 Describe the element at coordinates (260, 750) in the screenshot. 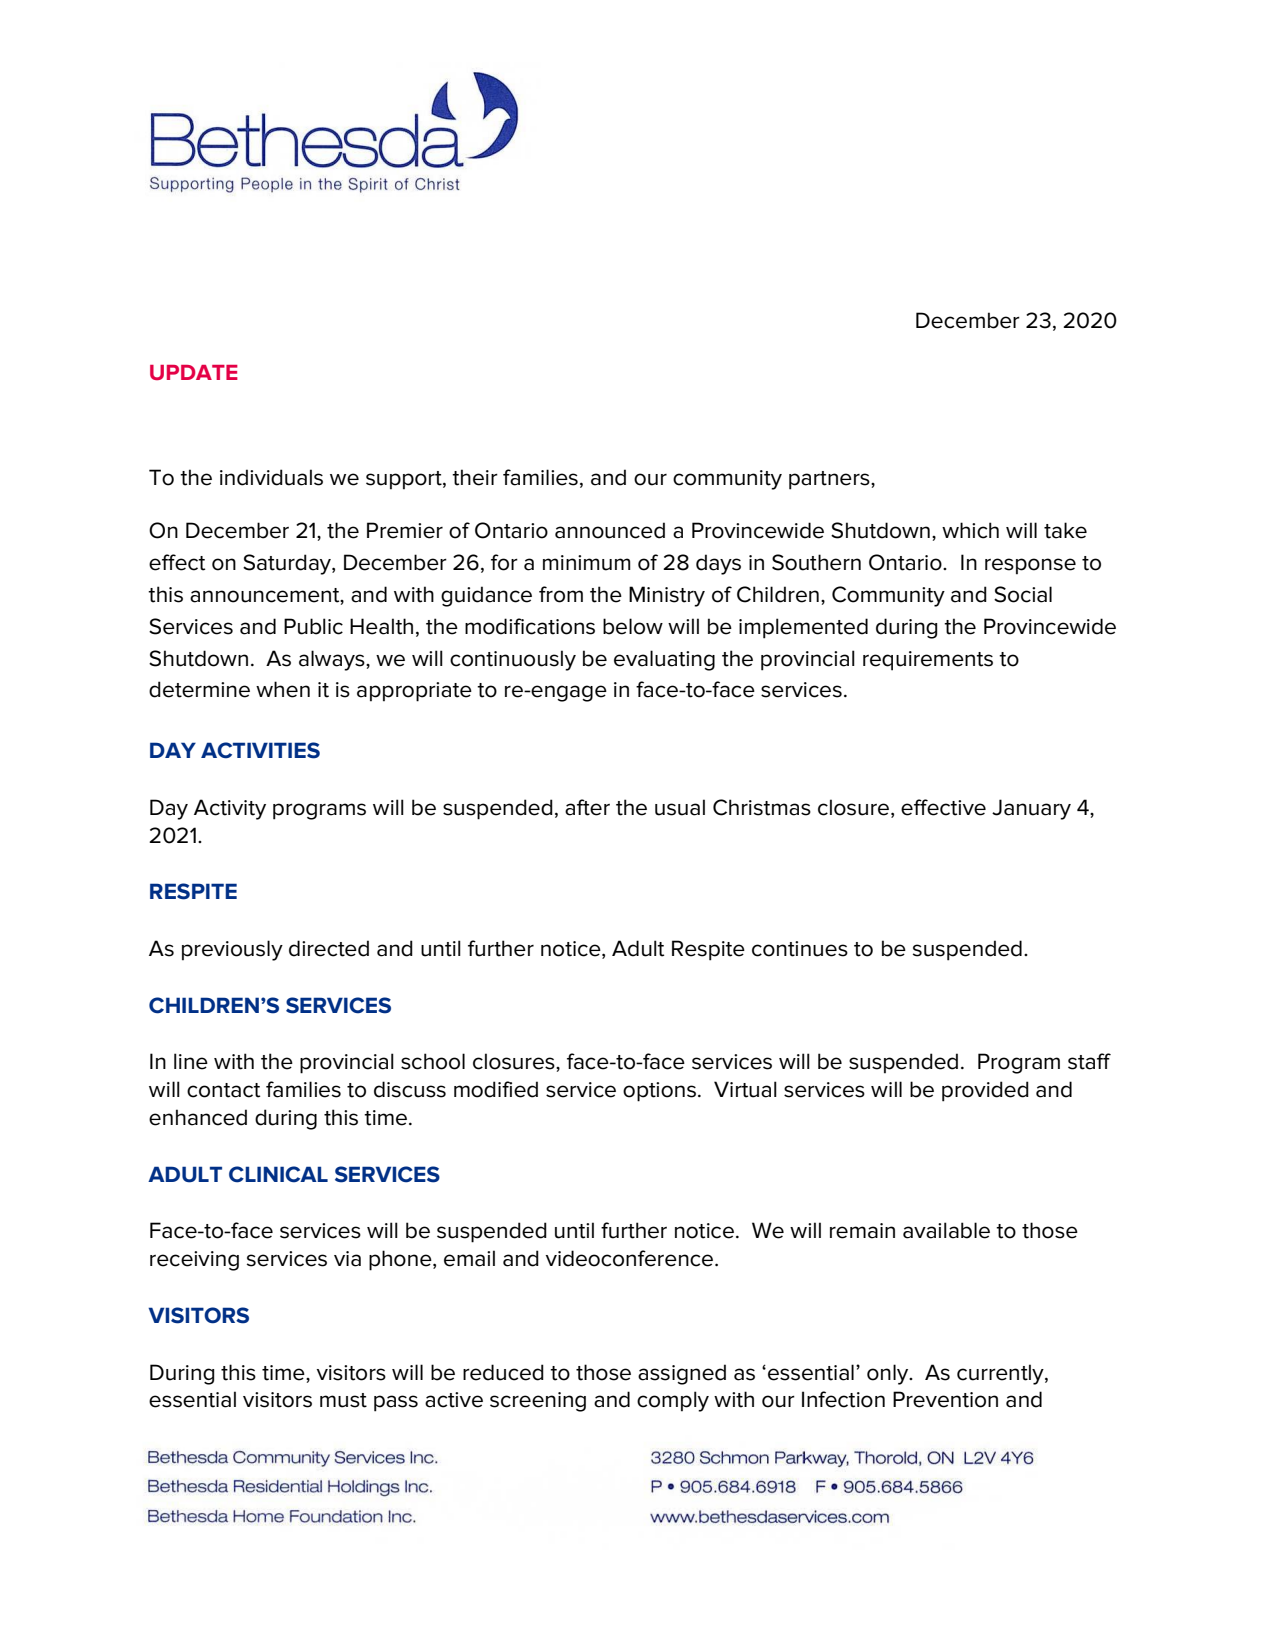

I see `ACTIVITIES` at that location.
